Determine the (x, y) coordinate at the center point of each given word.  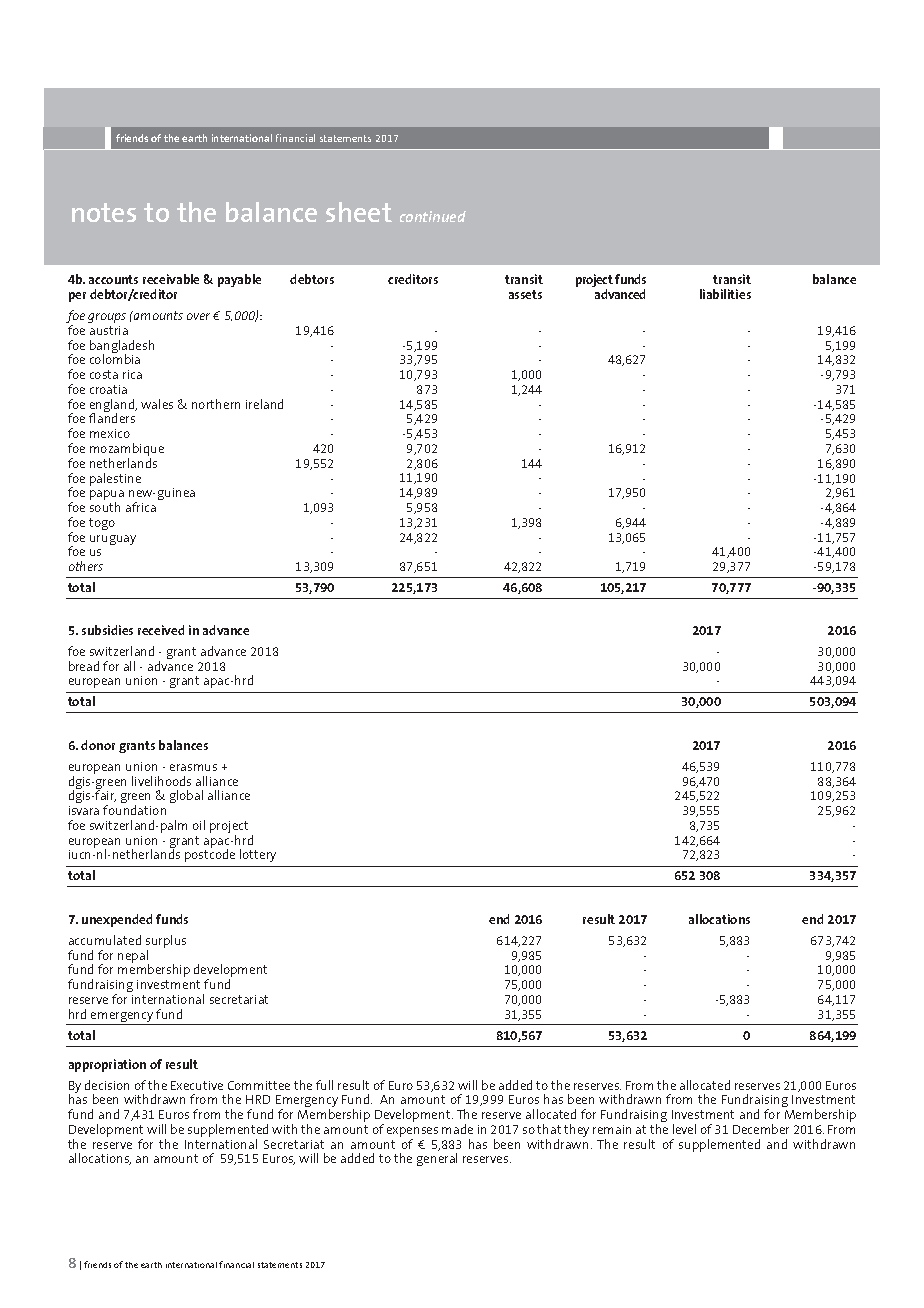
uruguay (113, 540)
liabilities (725, 294)
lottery (258, 855)
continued (433, 216)
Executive (197, 1085)
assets (525, 294)
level (684, 1129)
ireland (264, 404)
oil (199, 825)
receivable (171, 279)
